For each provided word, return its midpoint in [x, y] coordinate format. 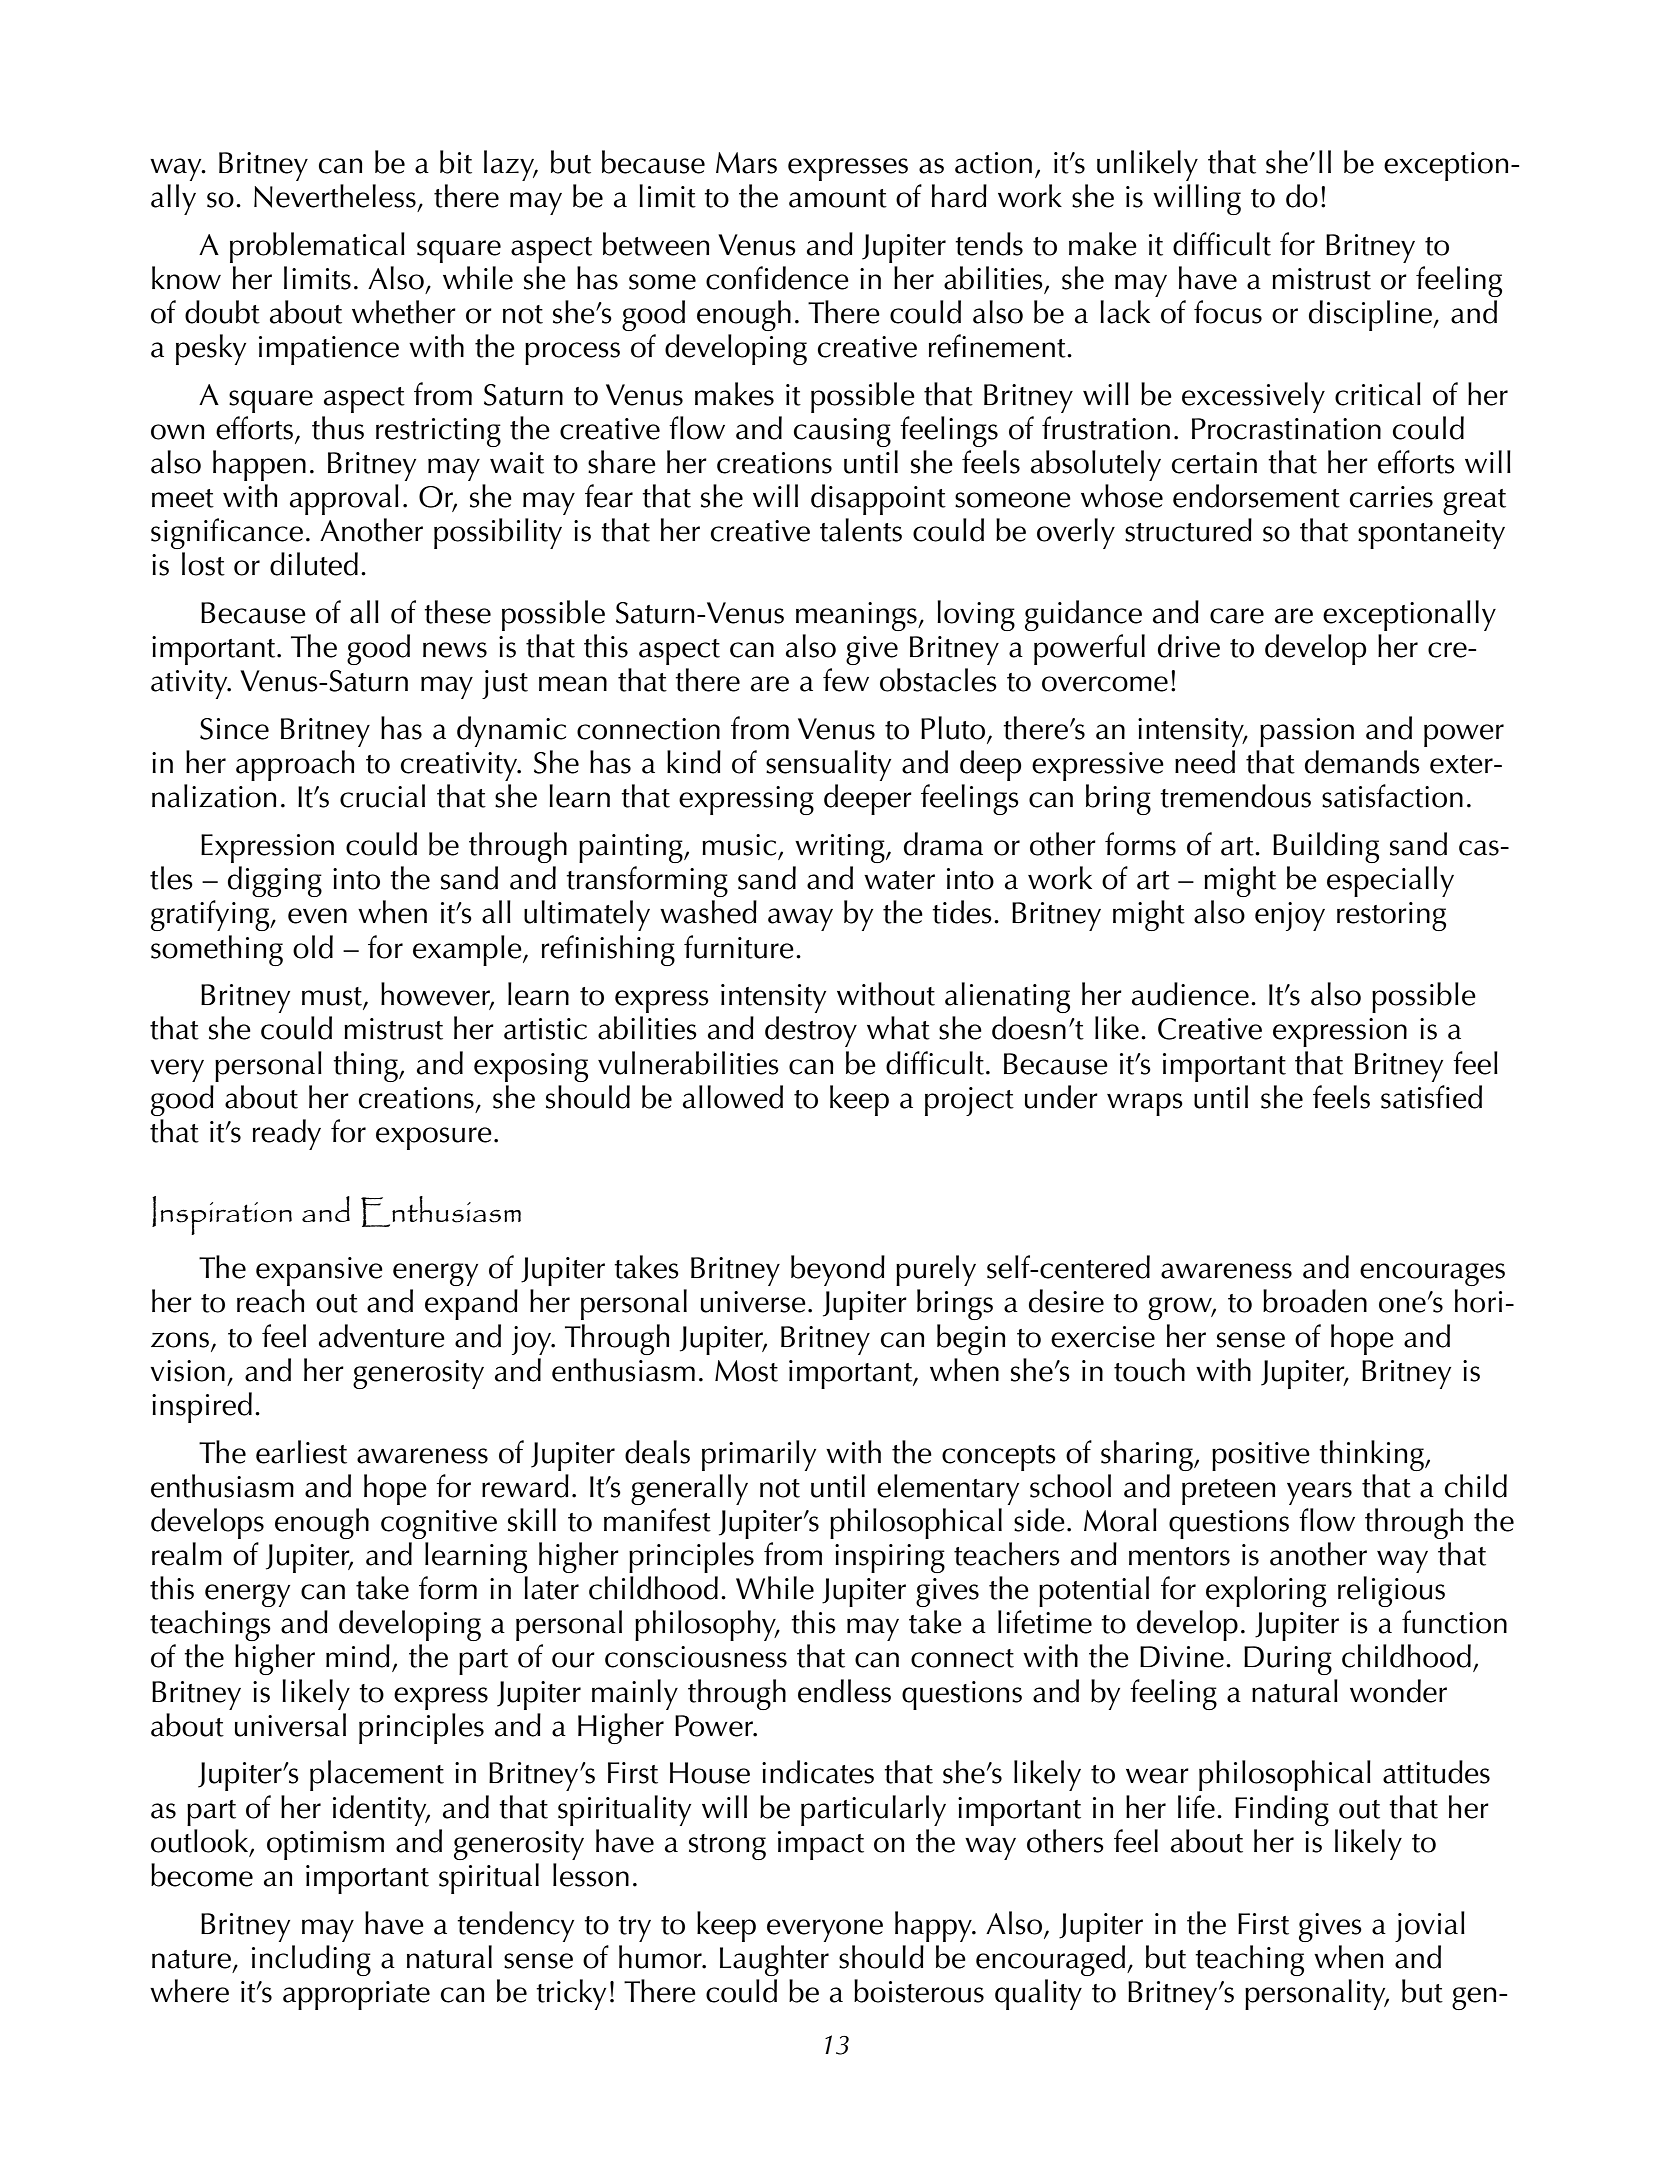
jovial [1430, 1926]
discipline [1372, 315]
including [311, 1960]
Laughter [774, 1960]
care [1237, 616]
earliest [301, 1452]
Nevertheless [335, 196]
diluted [314, 564]
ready [287, 1134]
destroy [811, 1031]
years [1319, 1493]
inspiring [890, 1558]
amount [838, 198]
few [846, 680]
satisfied [1431, 1097]
